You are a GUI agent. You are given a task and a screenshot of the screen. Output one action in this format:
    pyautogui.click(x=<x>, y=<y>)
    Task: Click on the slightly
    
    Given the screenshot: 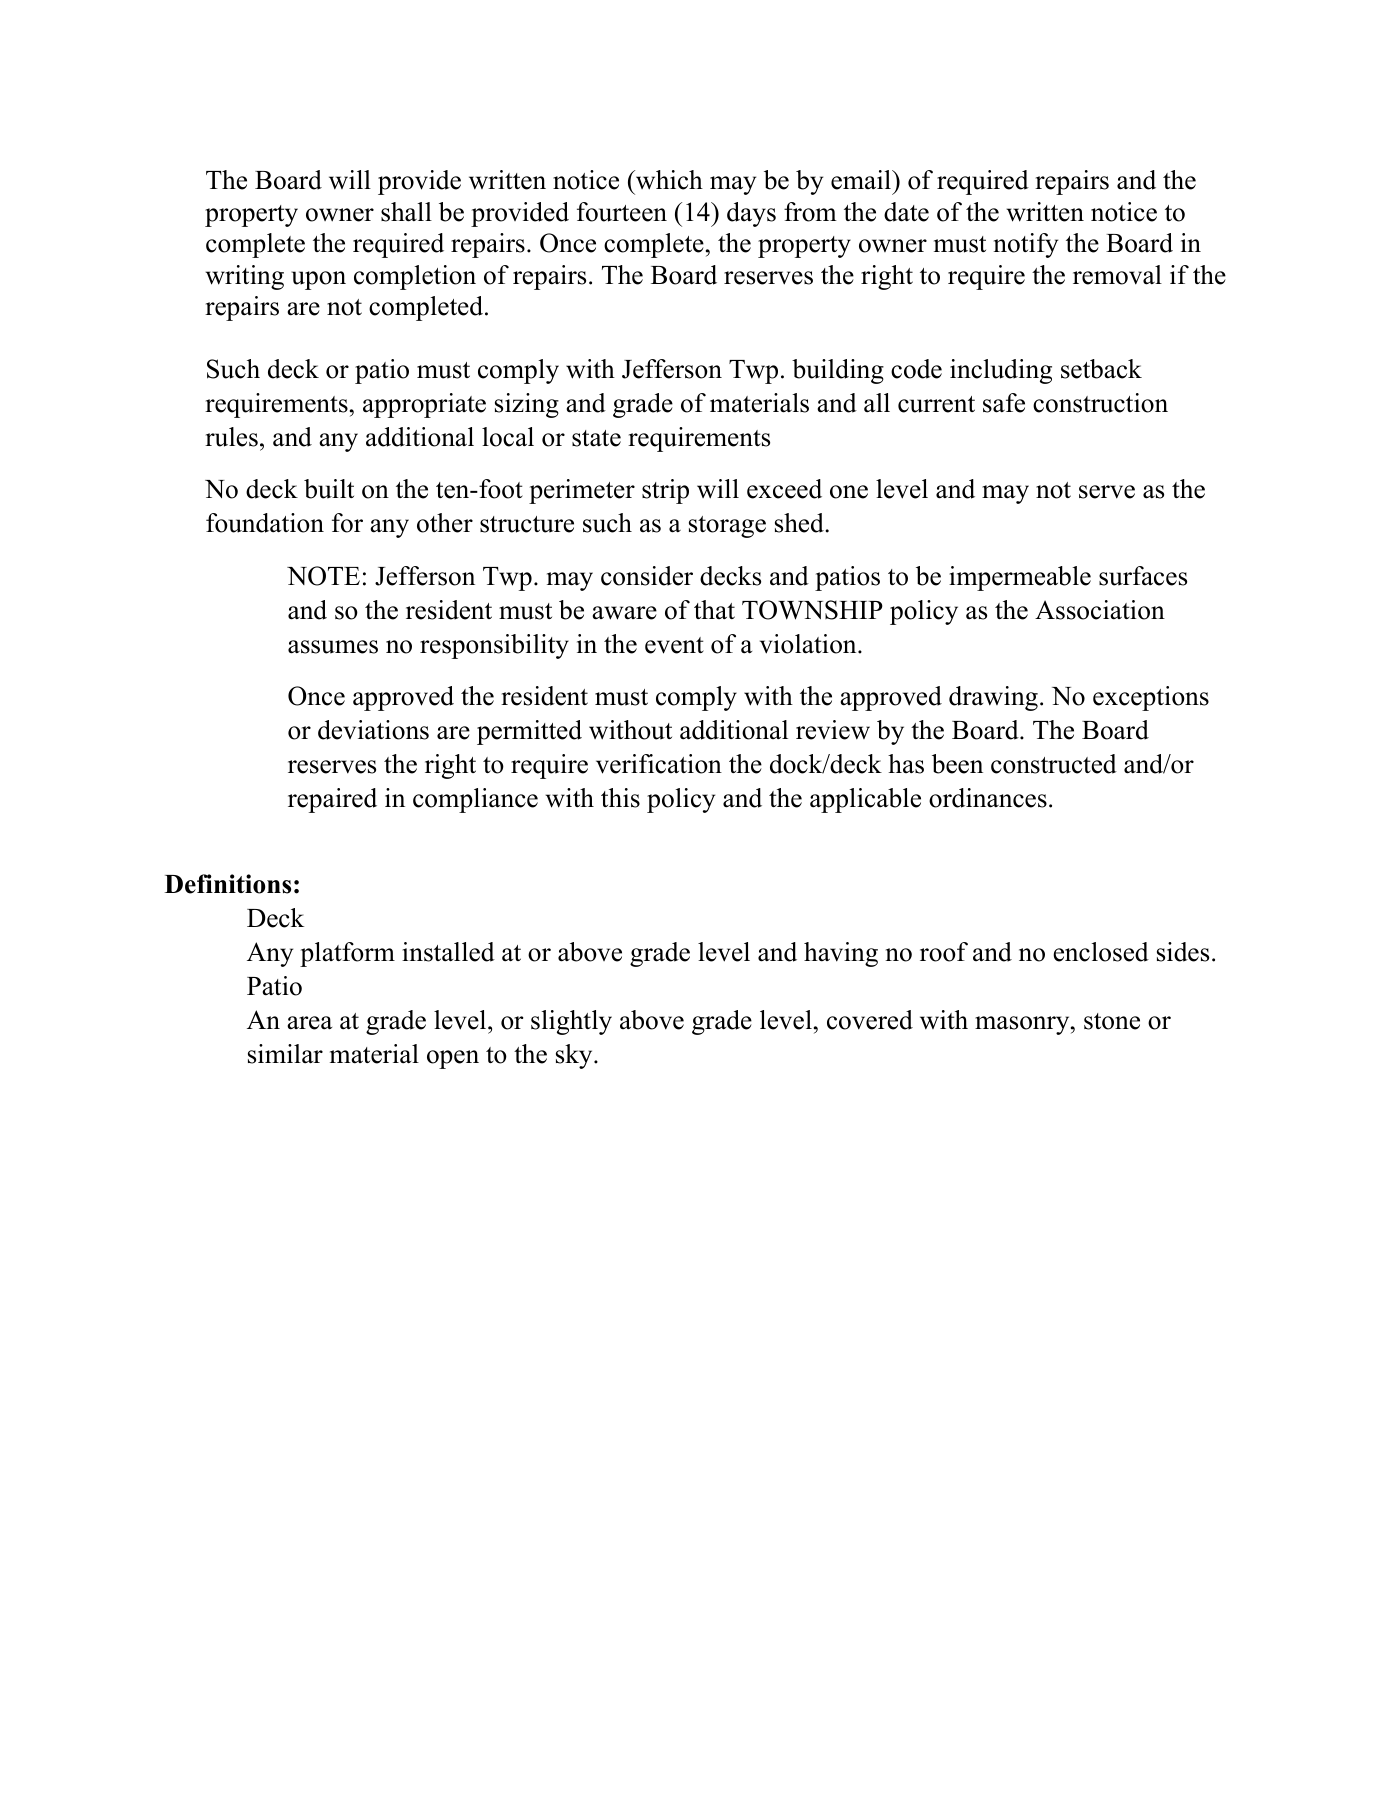 What is the action you would take?
    pyautogui.click(x=571, y=1022)
